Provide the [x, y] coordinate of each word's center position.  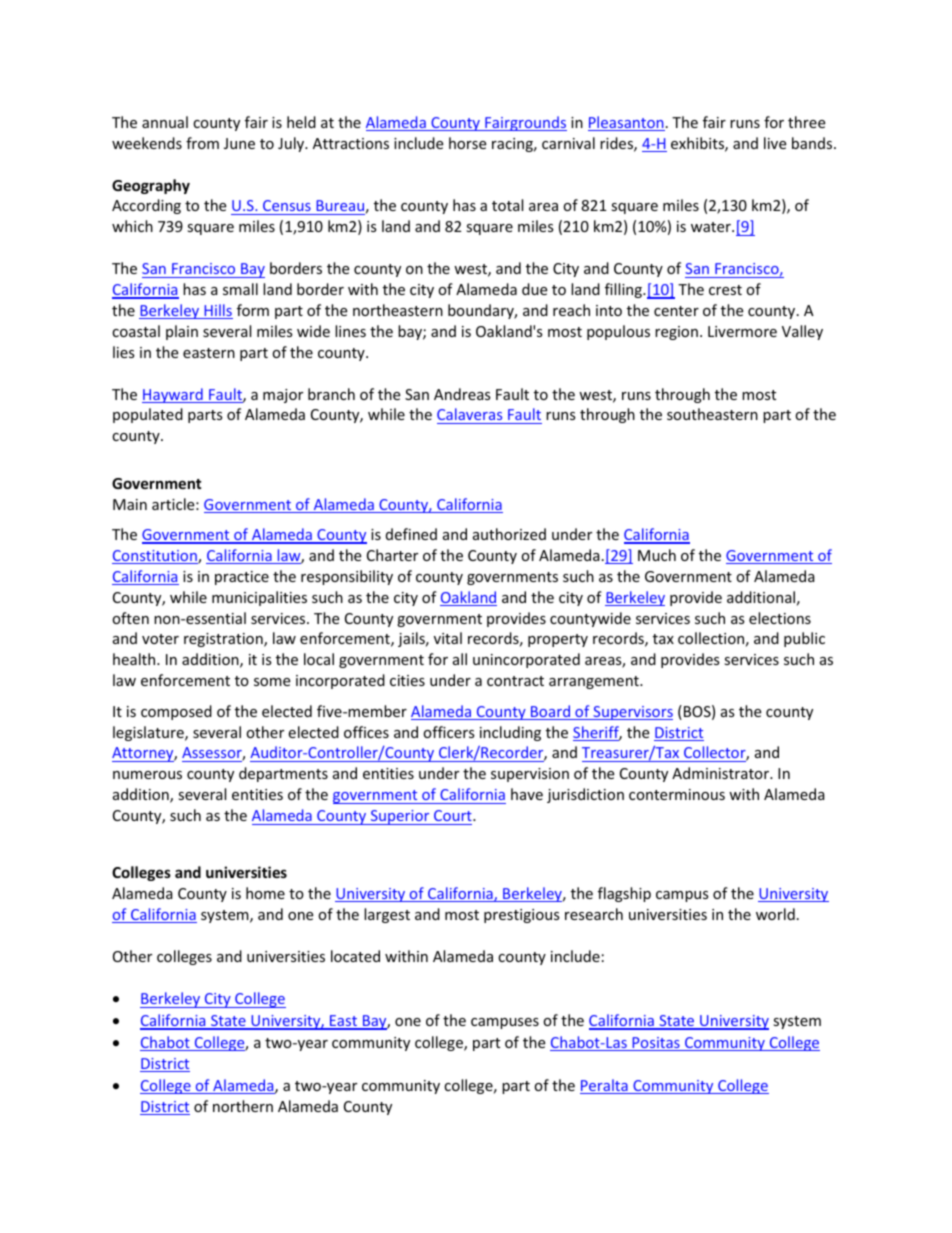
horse [467, 143]
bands [813, 143]
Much [657, 555]
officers [449, 732]
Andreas [462, 394]
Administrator [721, 773]
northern [243, 1106]
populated [148, 415]
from [202, 143]
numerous [147, 775]
